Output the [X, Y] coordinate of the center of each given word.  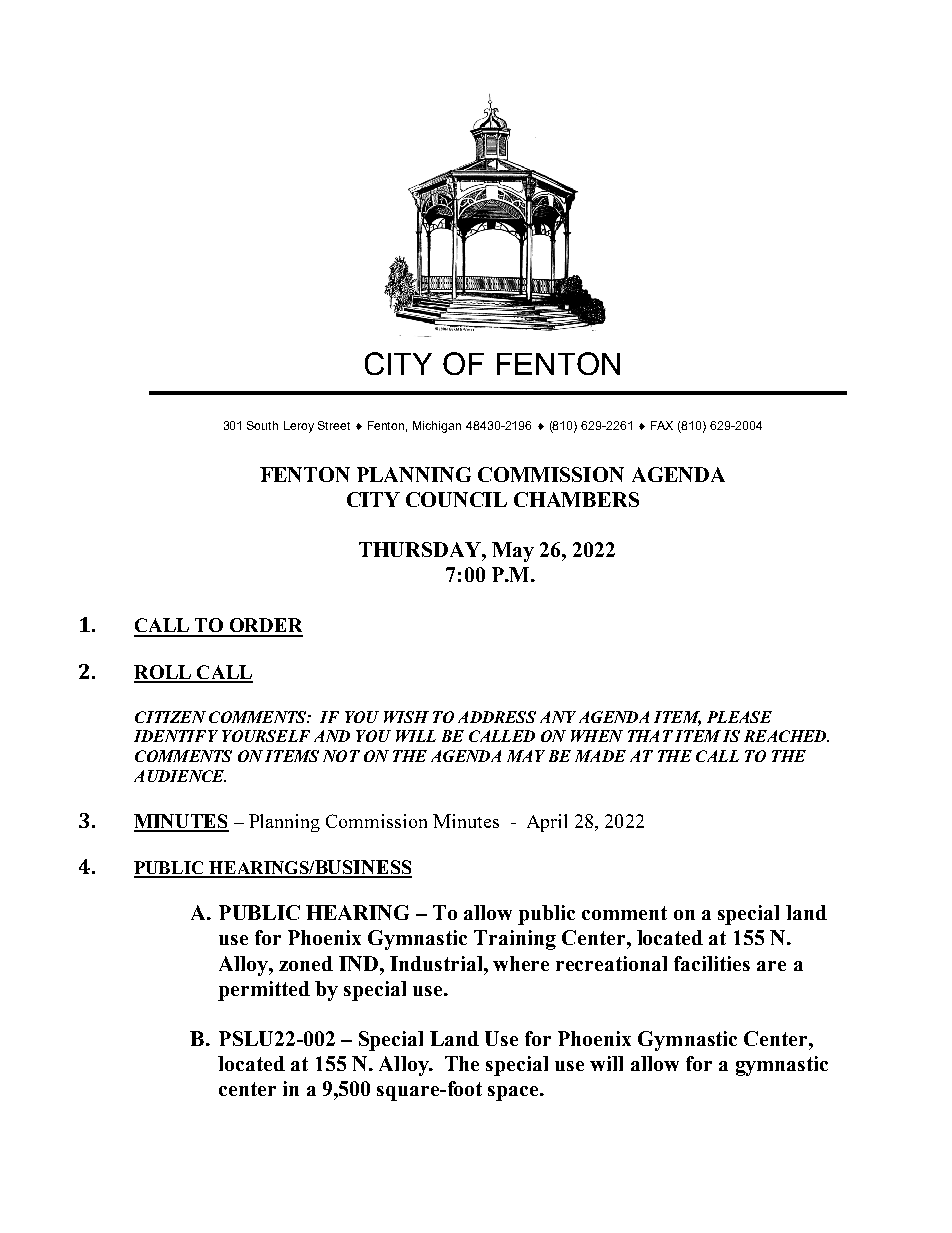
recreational [611, 963]
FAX [662, 425]
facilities [712, 963]
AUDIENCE [180, 776]
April [547, 823]
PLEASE [739, 717]
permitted [264, 991]
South [262, 425]
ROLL [163, 673]
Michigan [437, 427]
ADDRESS [497, 717]
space [514, 1093]
